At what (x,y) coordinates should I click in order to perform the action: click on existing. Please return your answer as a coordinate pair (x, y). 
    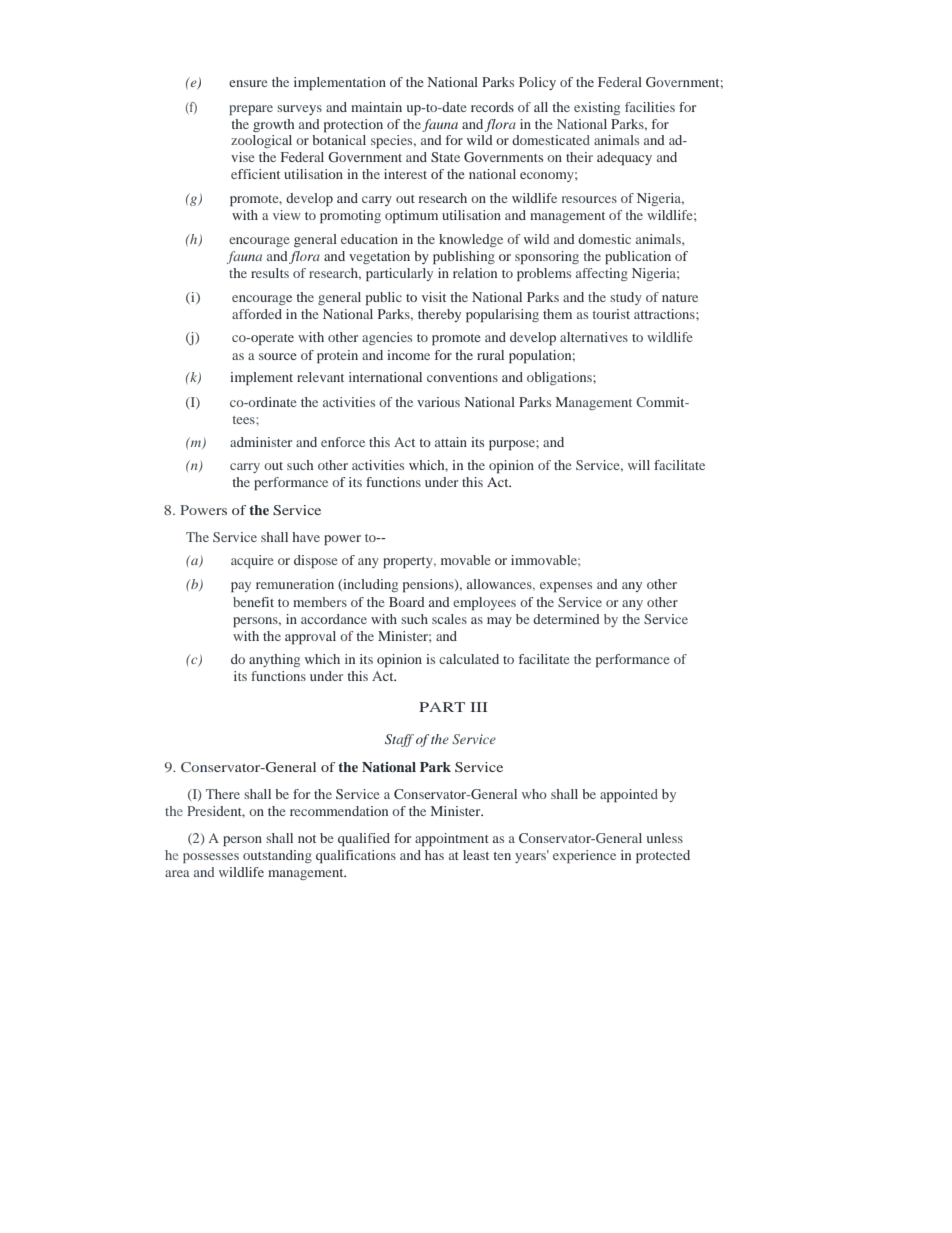
    Looking at the image, I should click on (597, 108).
